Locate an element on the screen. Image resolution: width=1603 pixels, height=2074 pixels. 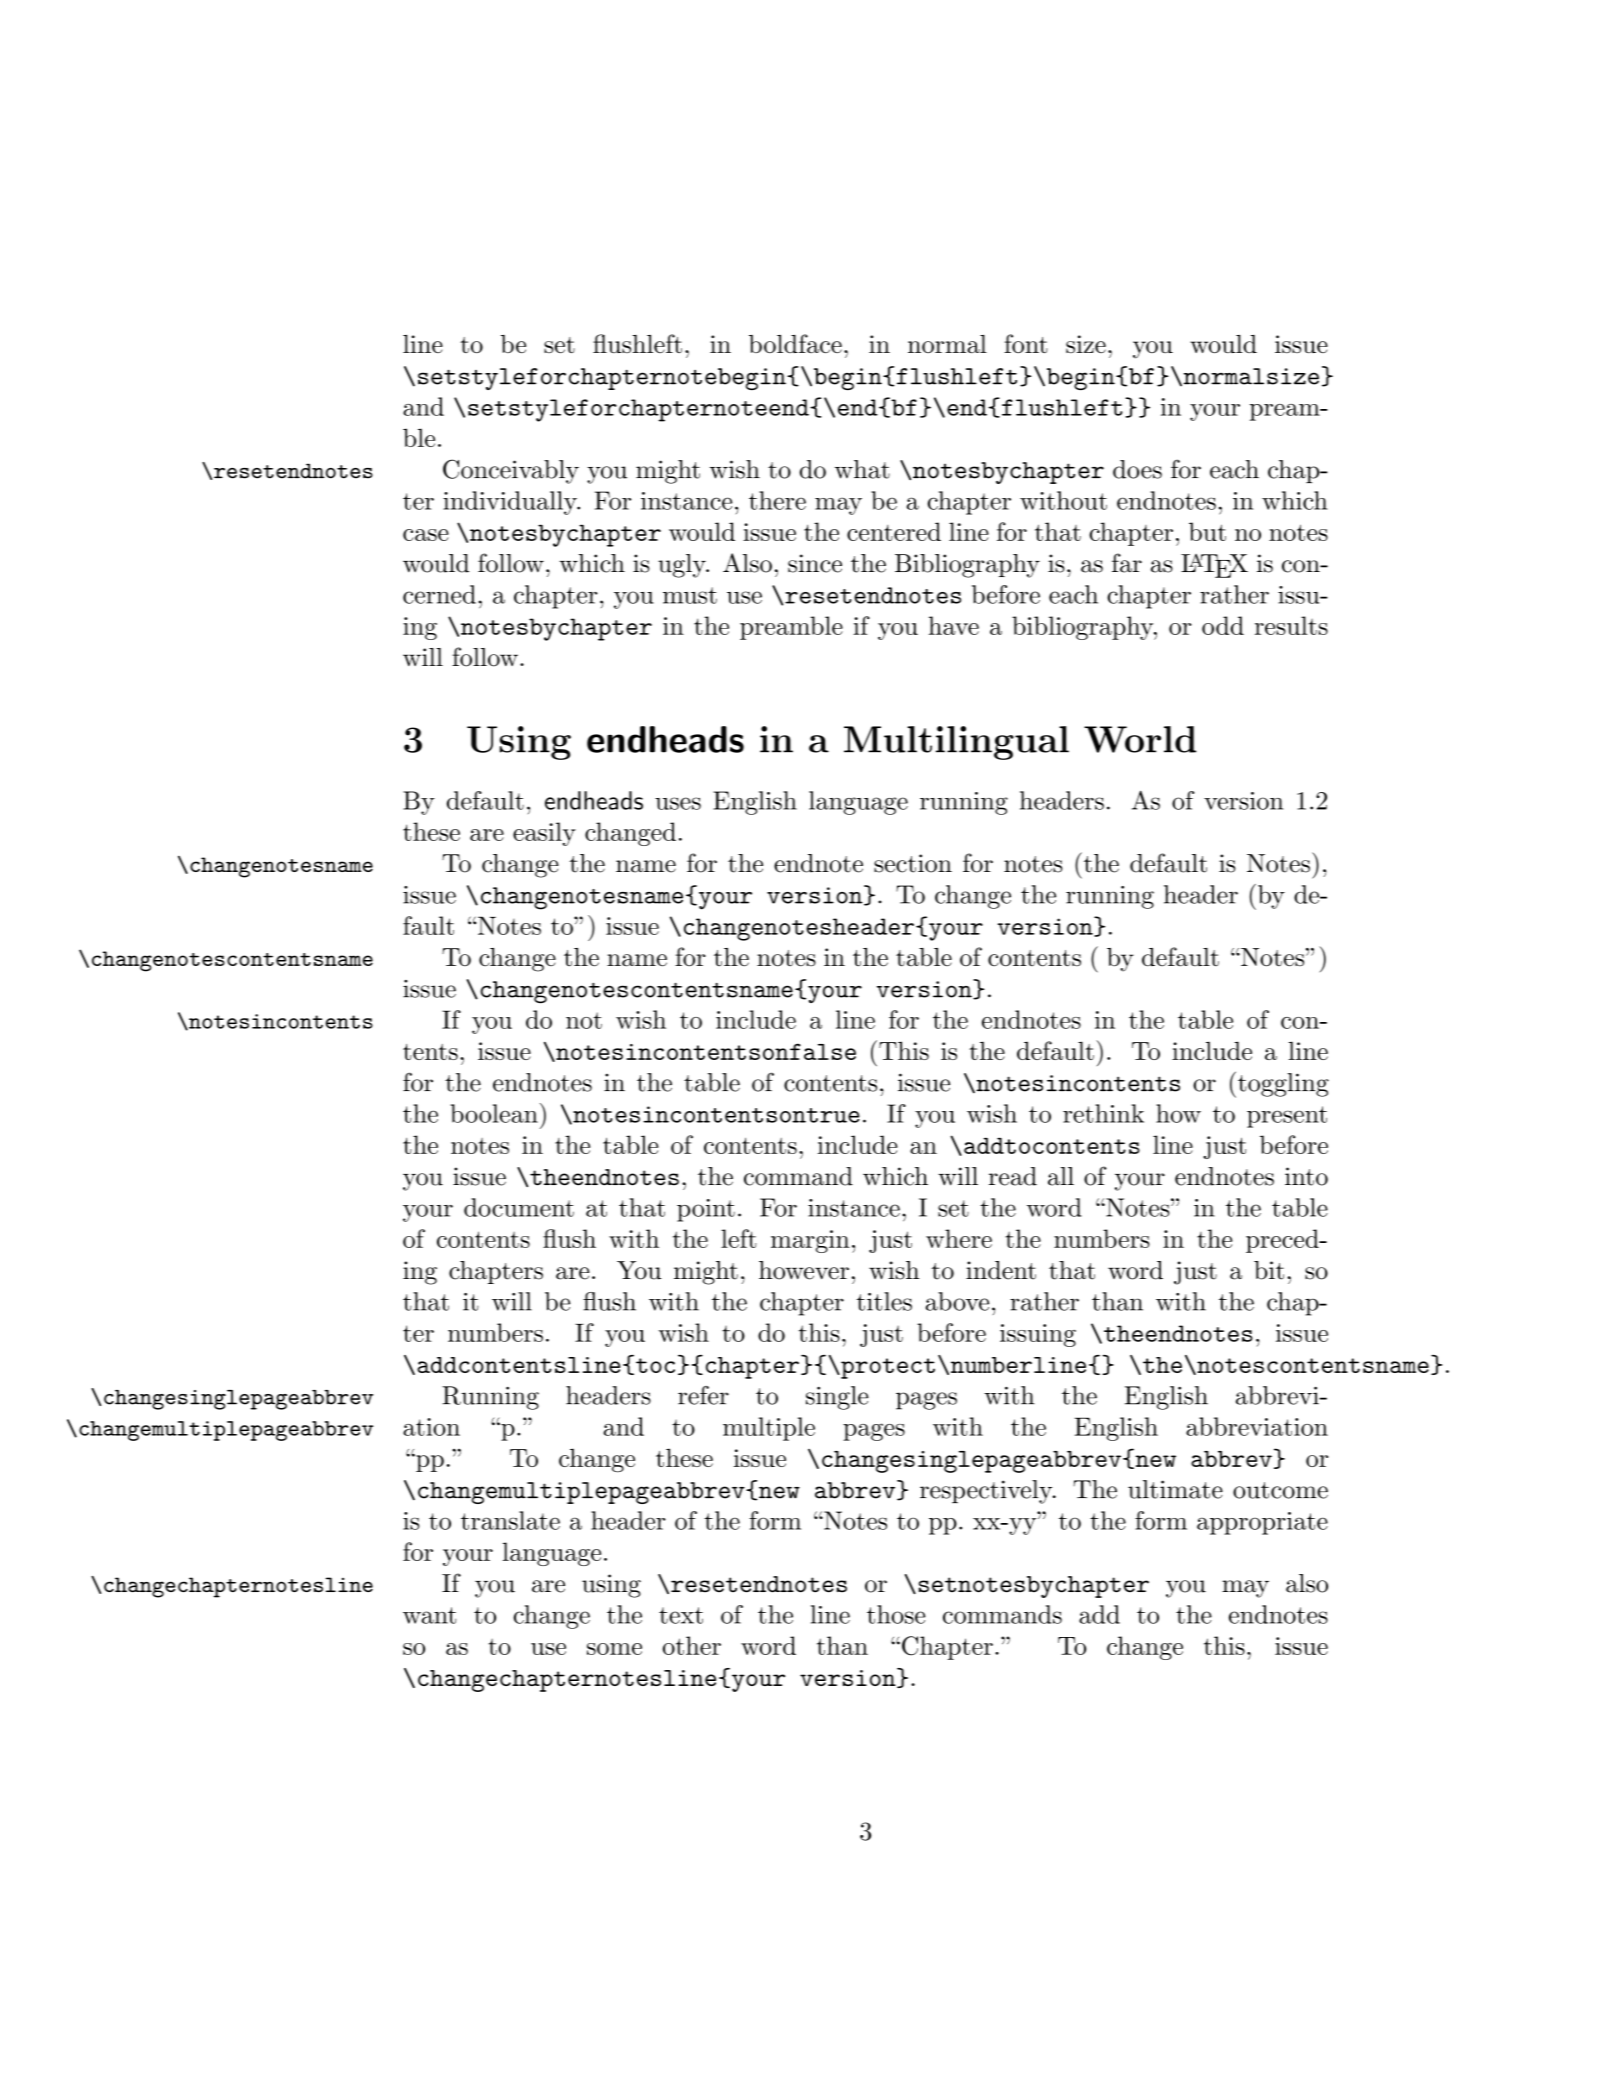
Conceivably is located at coordinates (511, 471).
